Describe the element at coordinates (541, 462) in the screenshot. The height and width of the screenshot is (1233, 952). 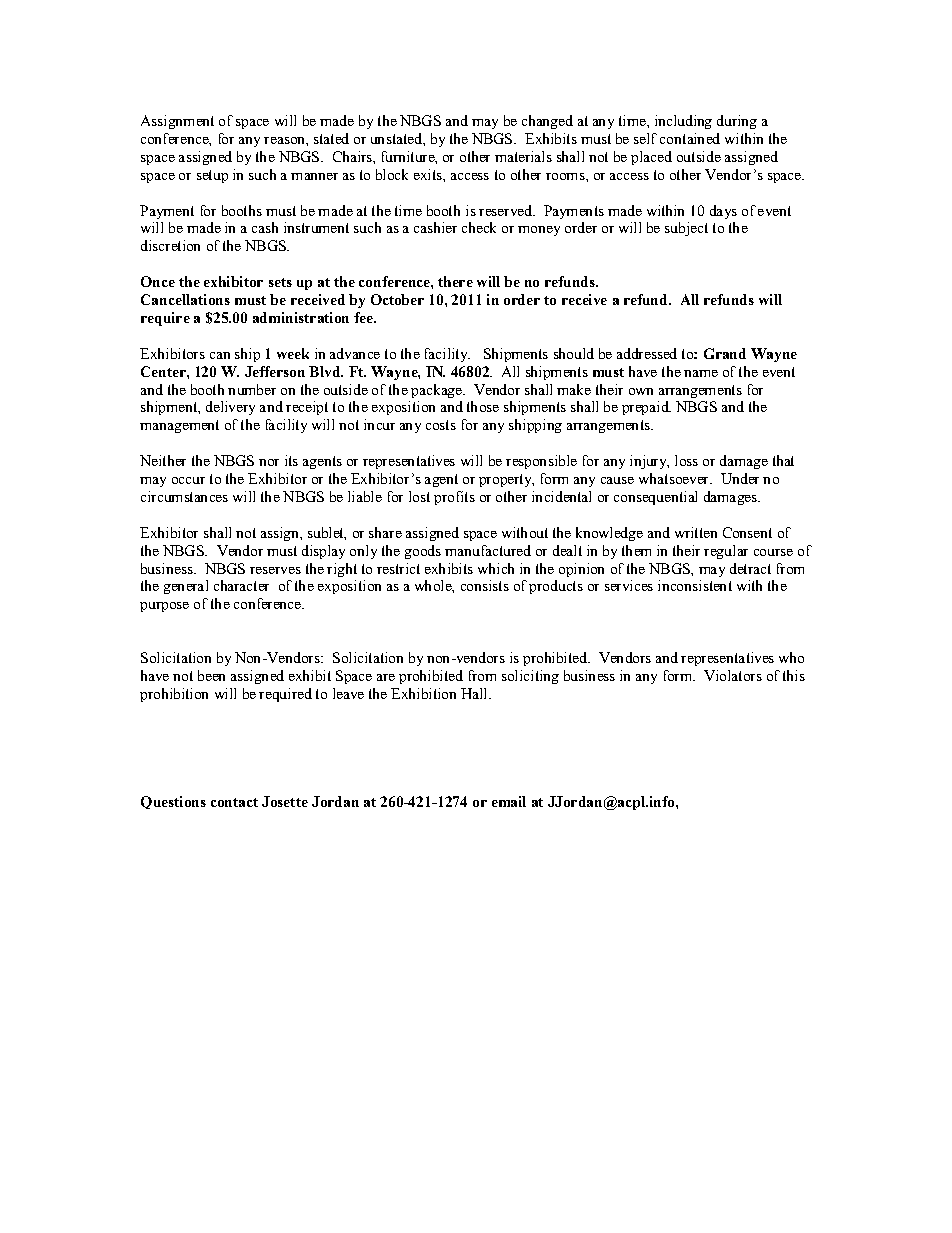
I see `responsible` at that location.
